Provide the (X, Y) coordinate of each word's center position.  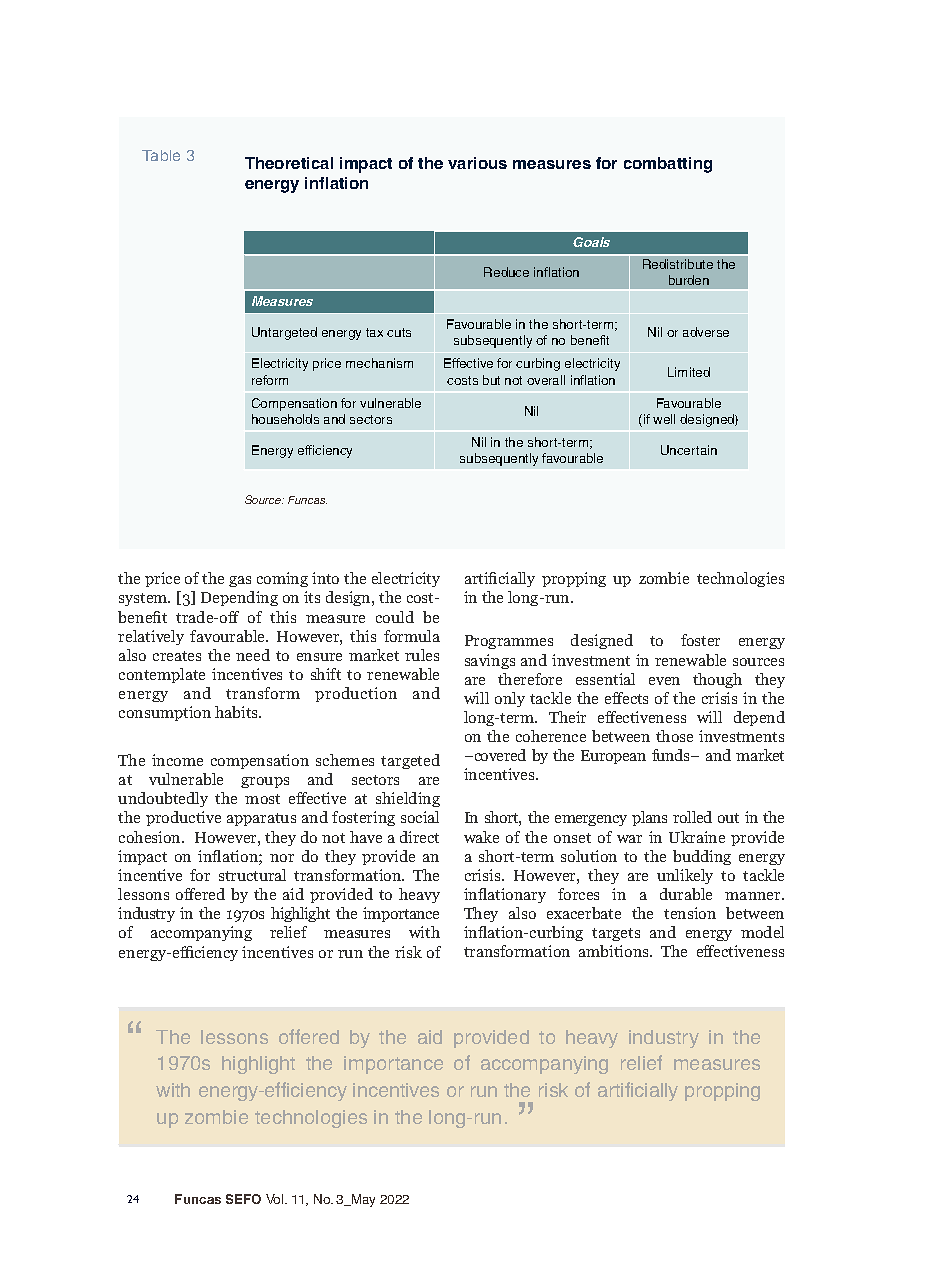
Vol (276, 1199)
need (253, 655)
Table (161, 155)
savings (490, 661)
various (477, 163)
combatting (668, 165)
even (664, 681)
